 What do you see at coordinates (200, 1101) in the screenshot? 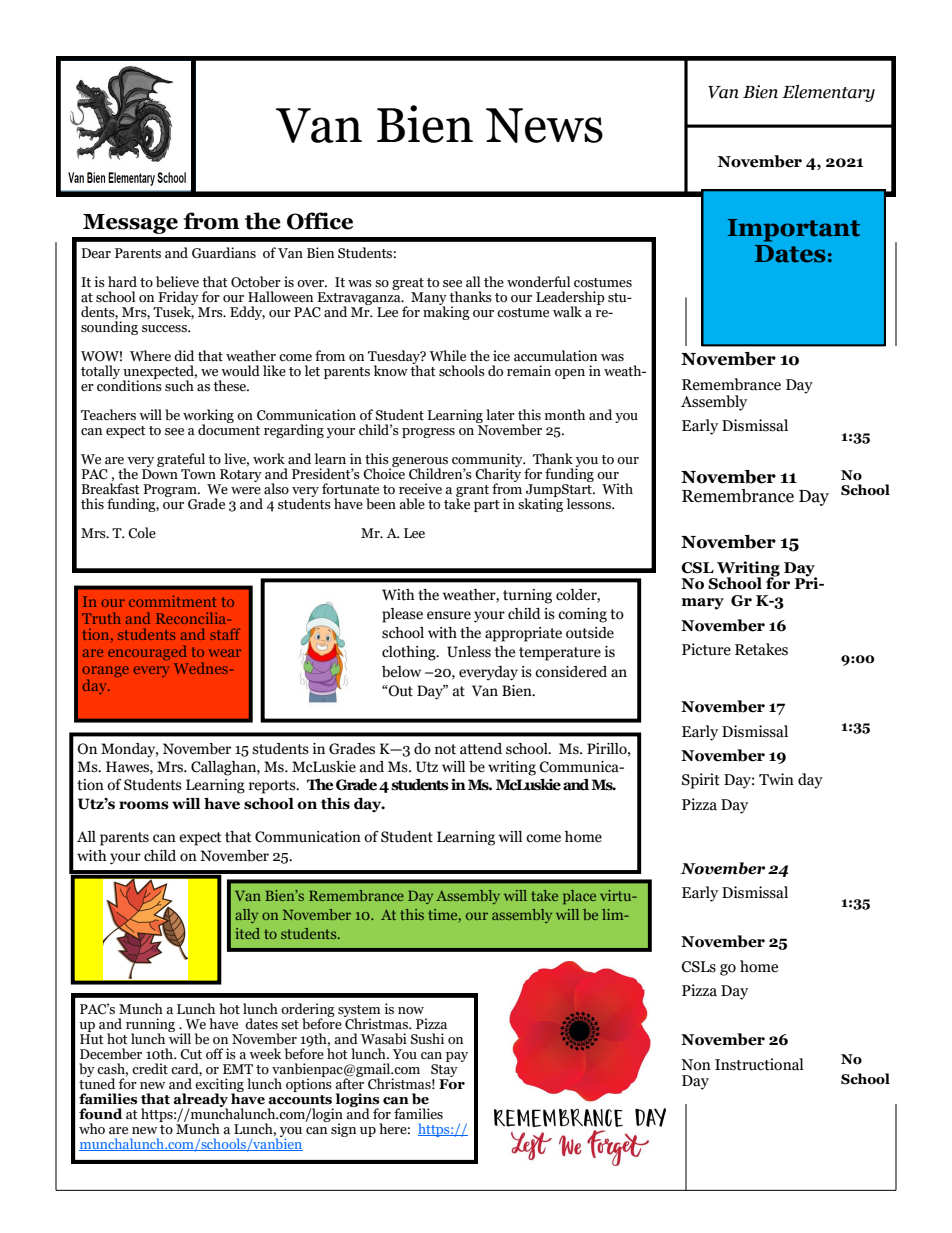
I see `already` at bounding box center [200, 1101].
